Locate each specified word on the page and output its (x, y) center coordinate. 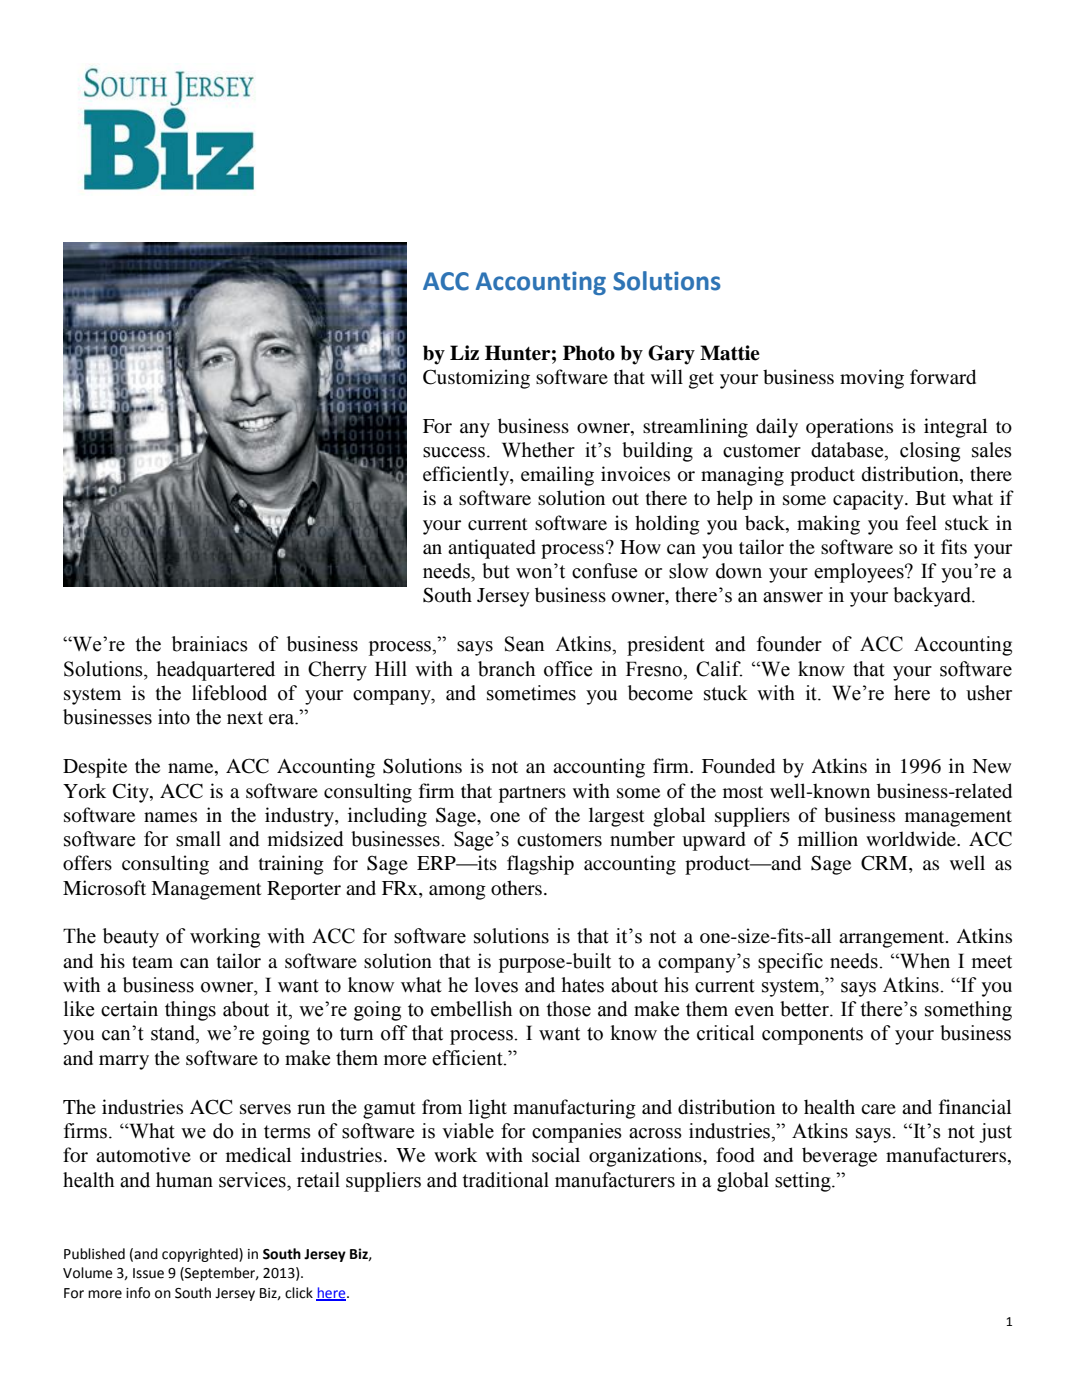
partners (532, 794)
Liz (464, 352)
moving (872, 379)
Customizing (476, 379)
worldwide (912, 839)
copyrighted (201, 1255)
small (198, 839)
